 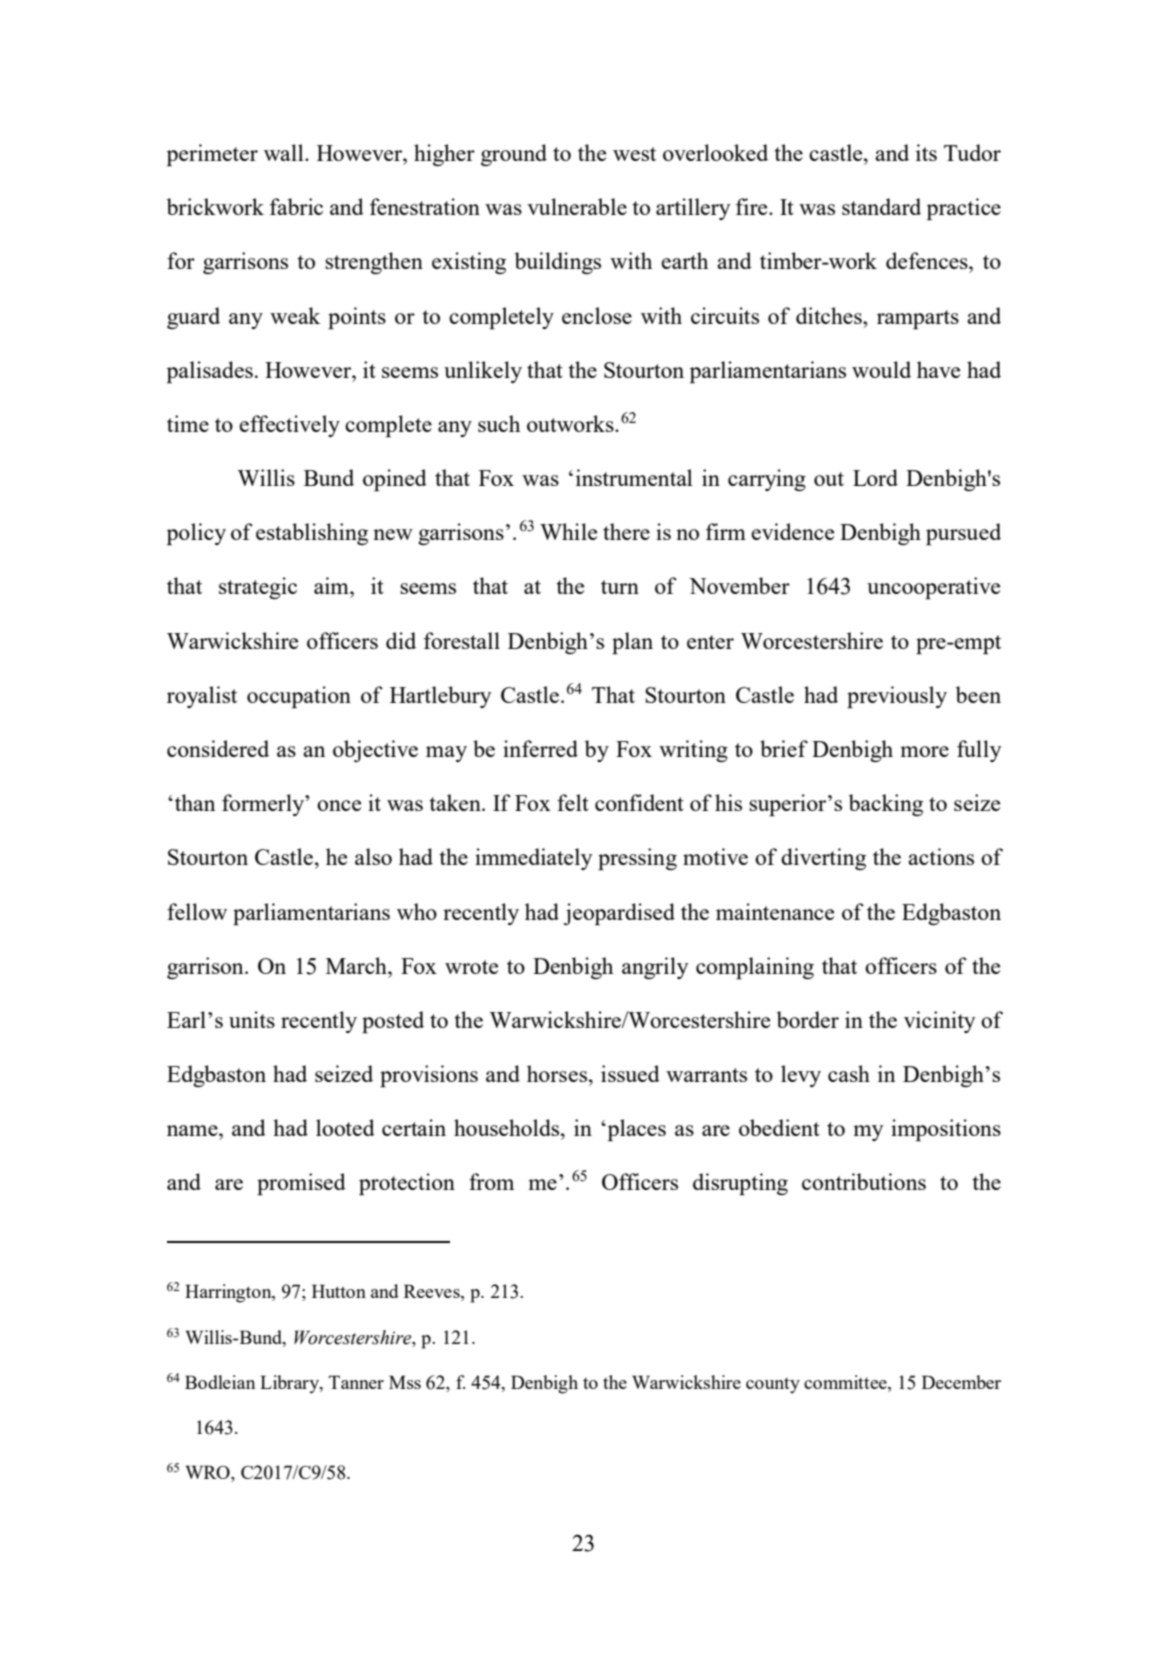 I want to click on standard, so click(x=881, y=206).
